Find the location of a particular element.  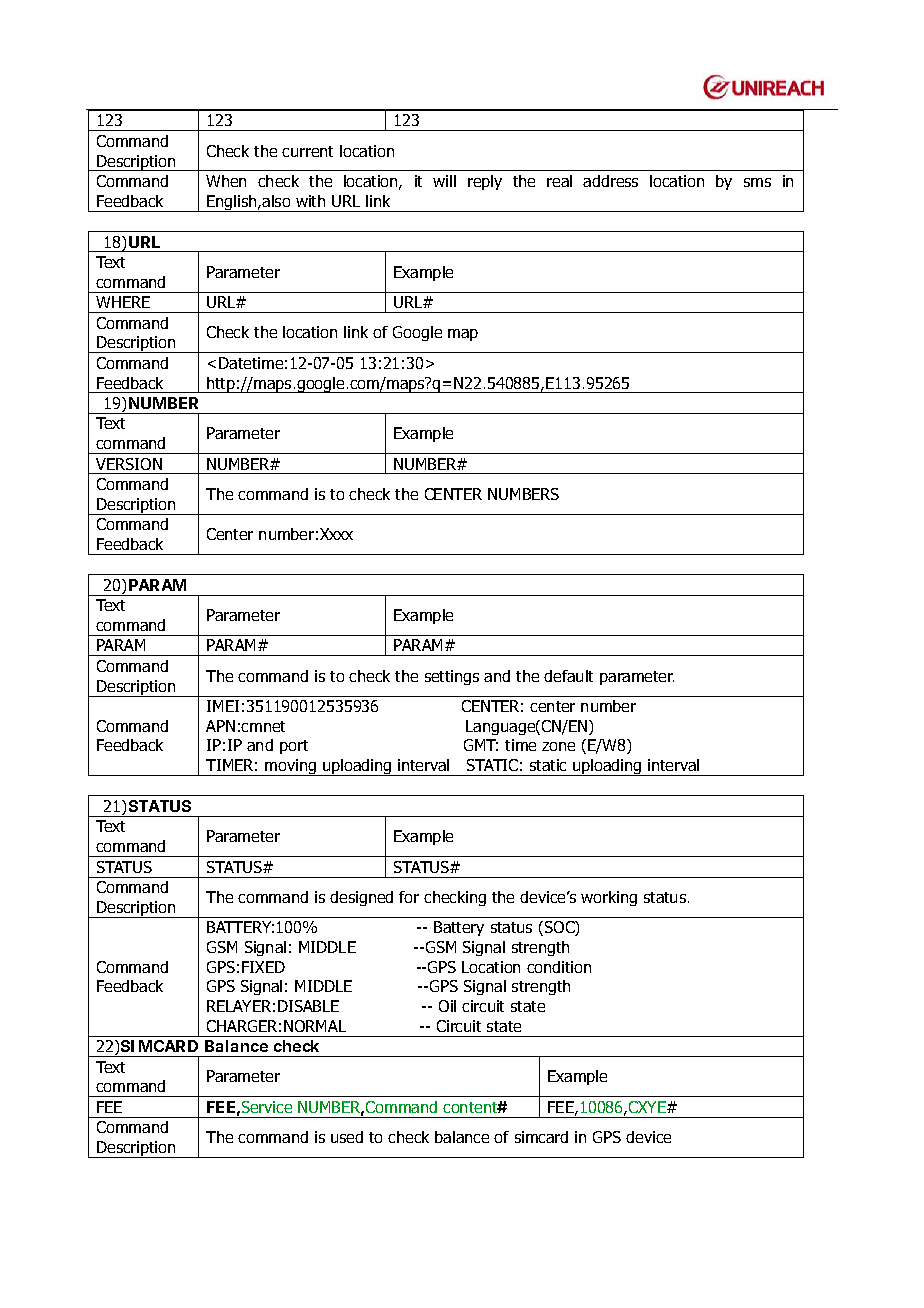

address is located at coordinates (610, 181).
